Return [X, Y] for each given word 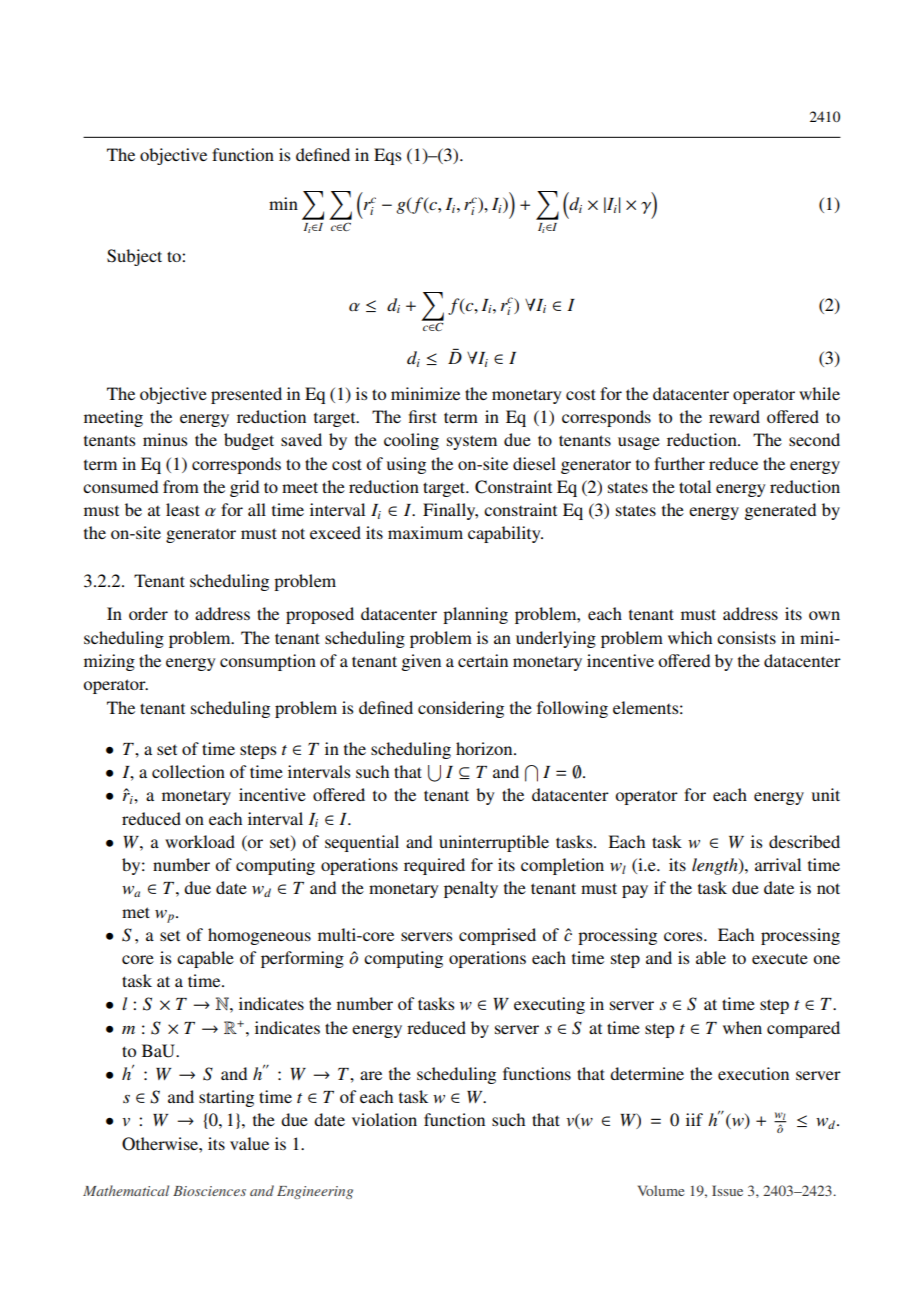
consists [746, 637]
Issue [727, 1190]
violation [384, 1119]
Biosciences [209, 1191]
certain [483, 660]
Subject [134, 257]
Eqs [387, 156]
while [819, 393]
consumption [268, 662]
